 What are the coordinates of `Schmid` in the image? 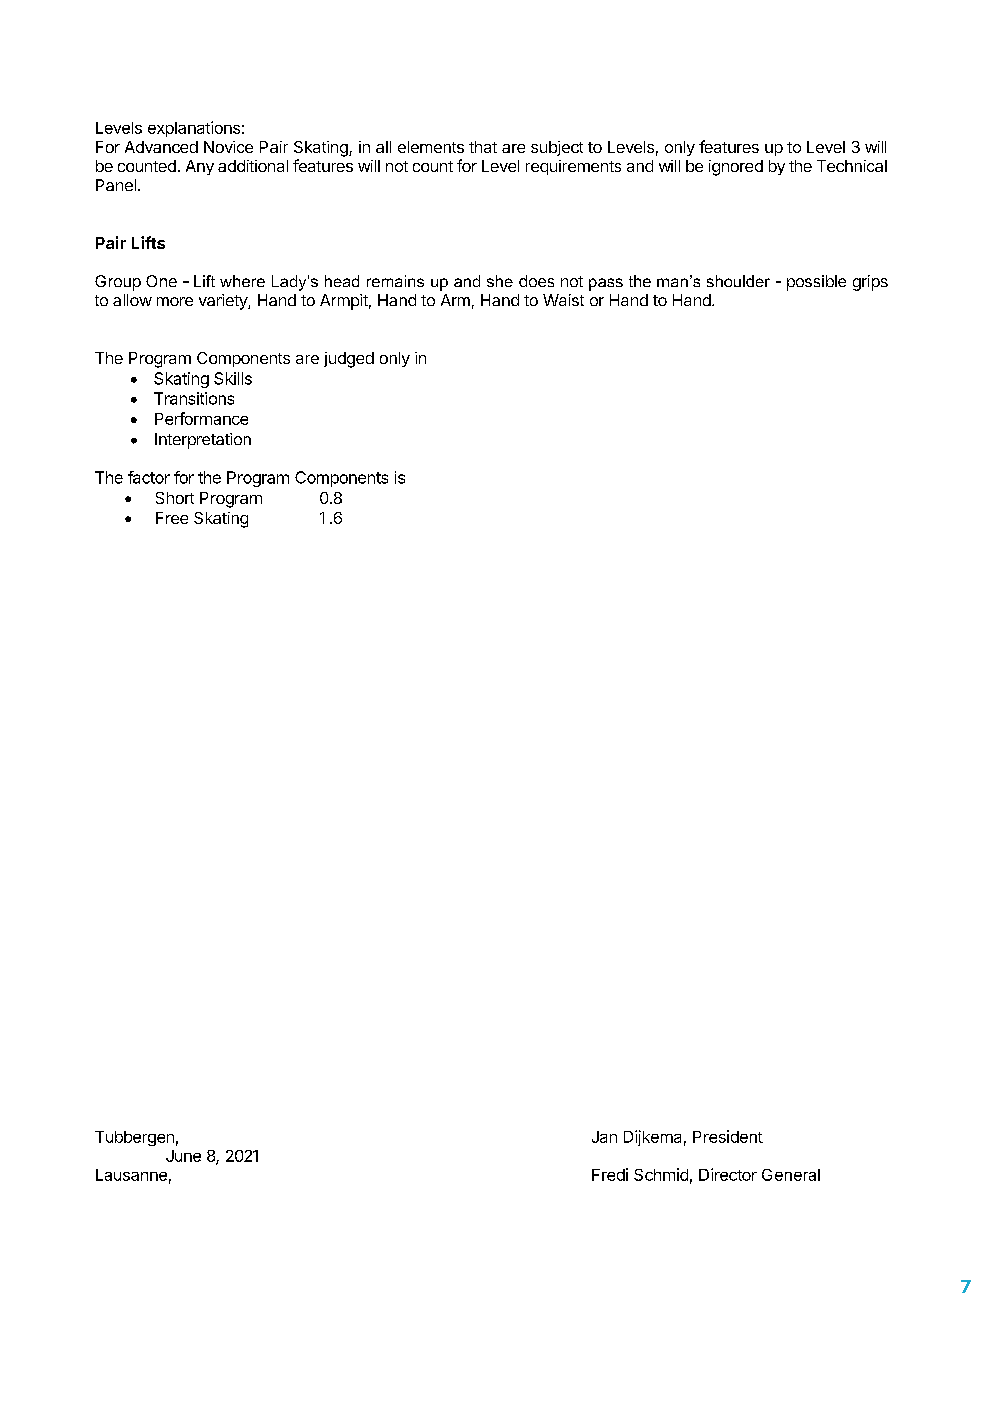 It's located at (661, 1174).
